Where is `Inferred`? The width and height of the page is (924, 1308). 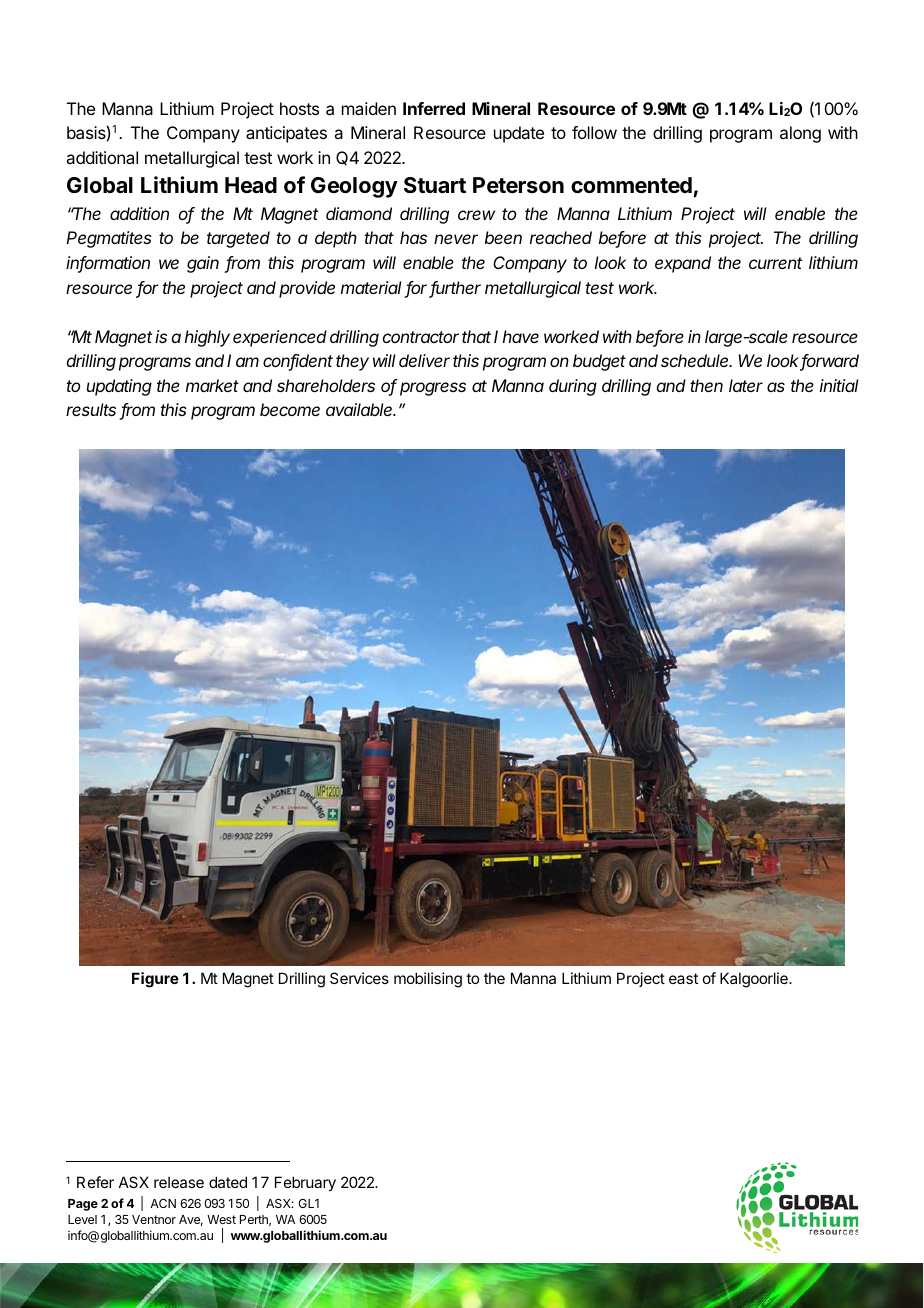 Inferred is located at coordinates (434, 108).
